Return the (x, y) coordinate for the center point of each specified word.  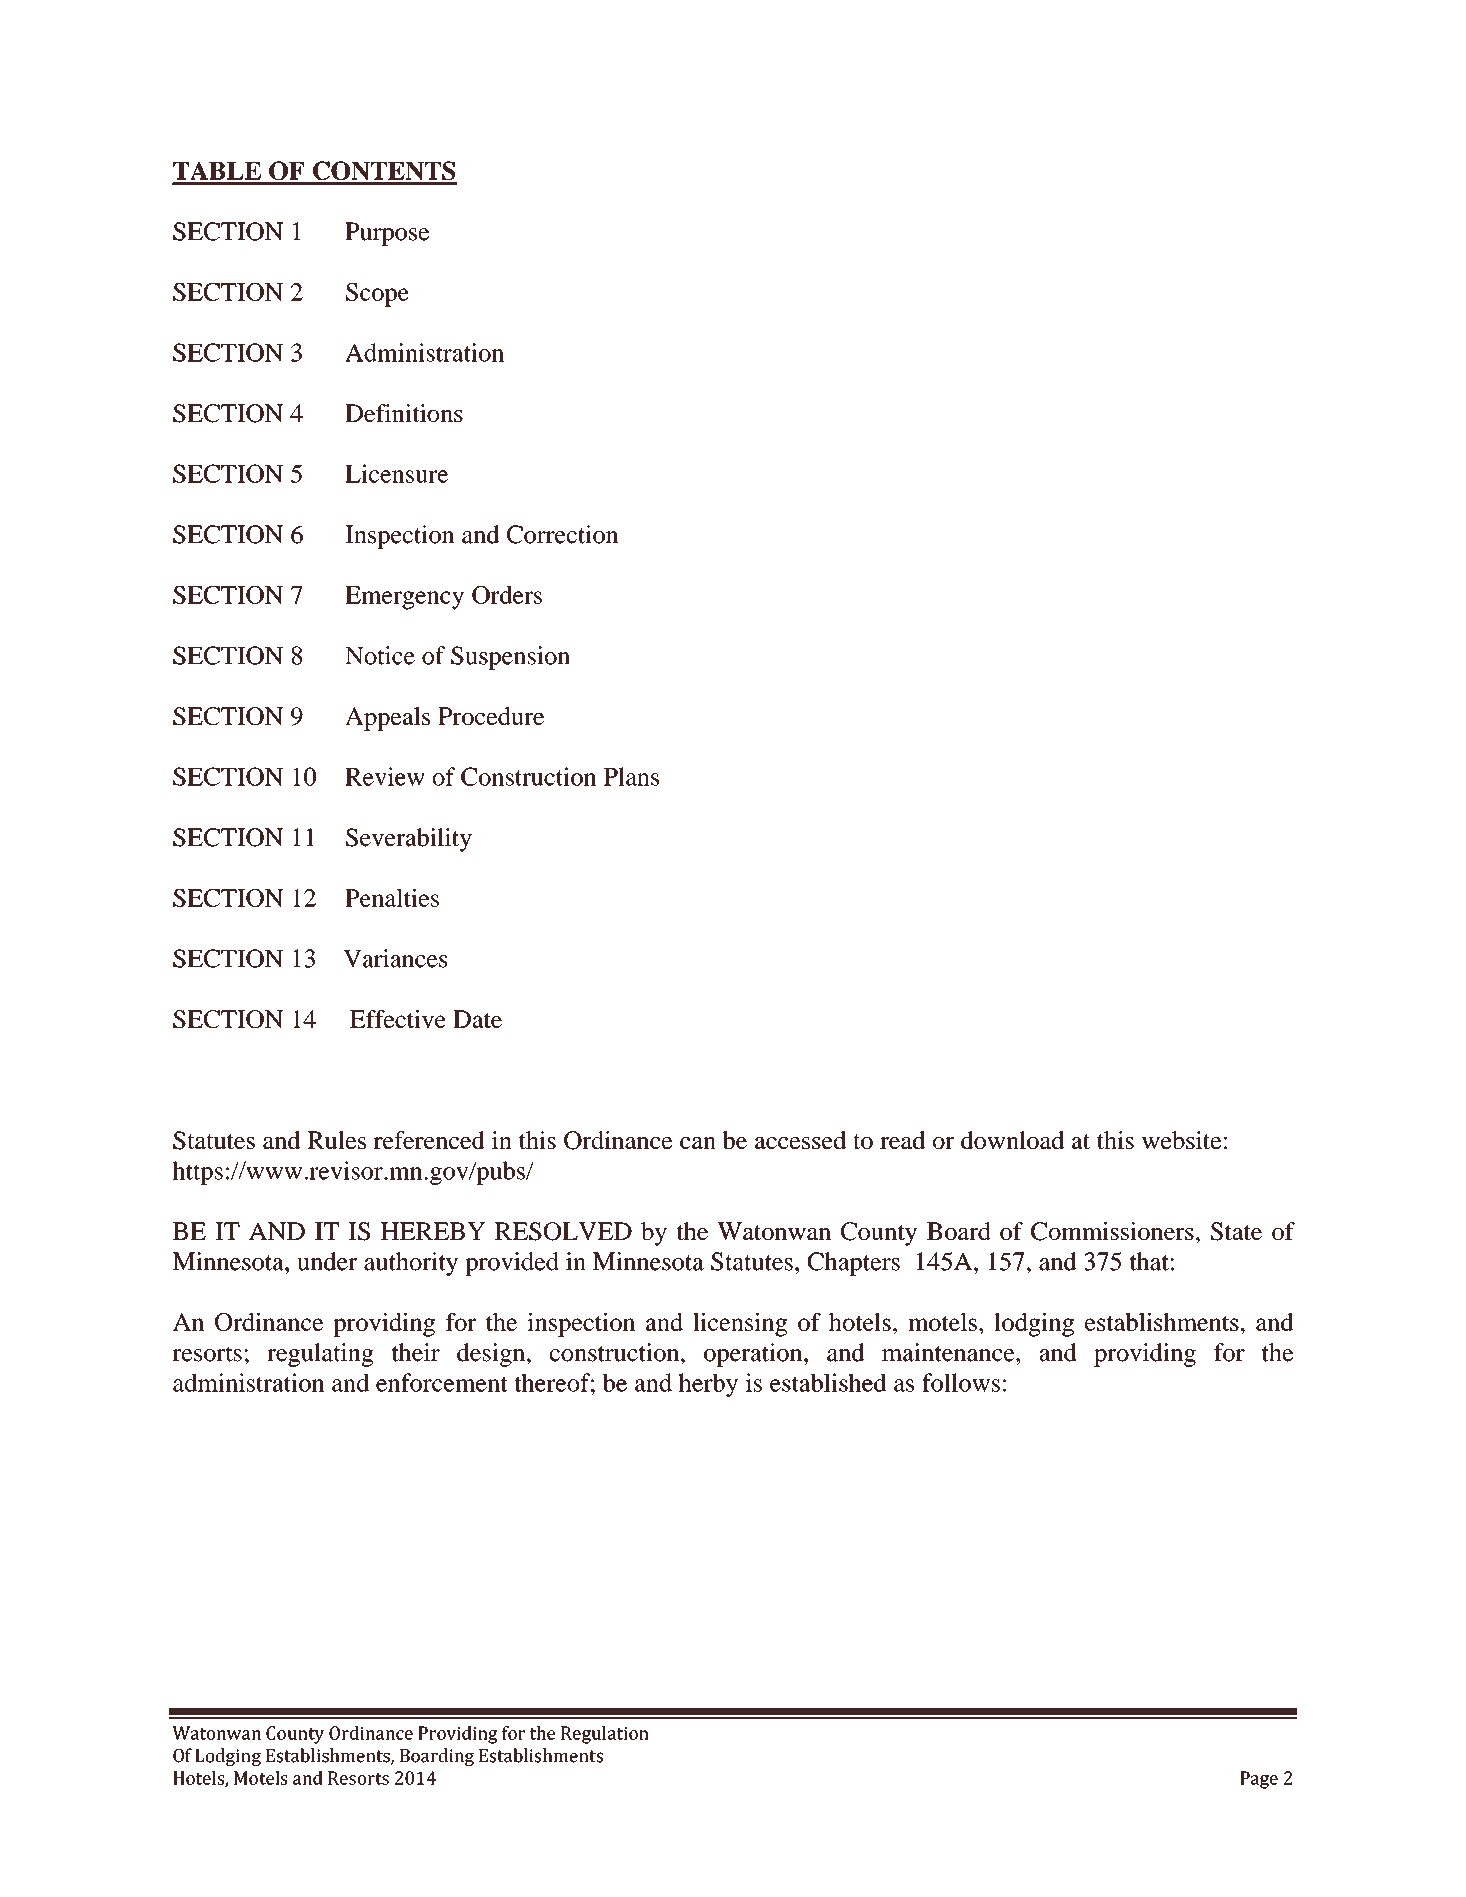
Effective (398, 1019)
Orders (507, 594)
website (1181, 1140)
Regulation (605, 1735)
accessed (800, 1140)
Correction (563, 534)
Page (1259, 1780)
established (828, 1382)
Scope (377, 295)
